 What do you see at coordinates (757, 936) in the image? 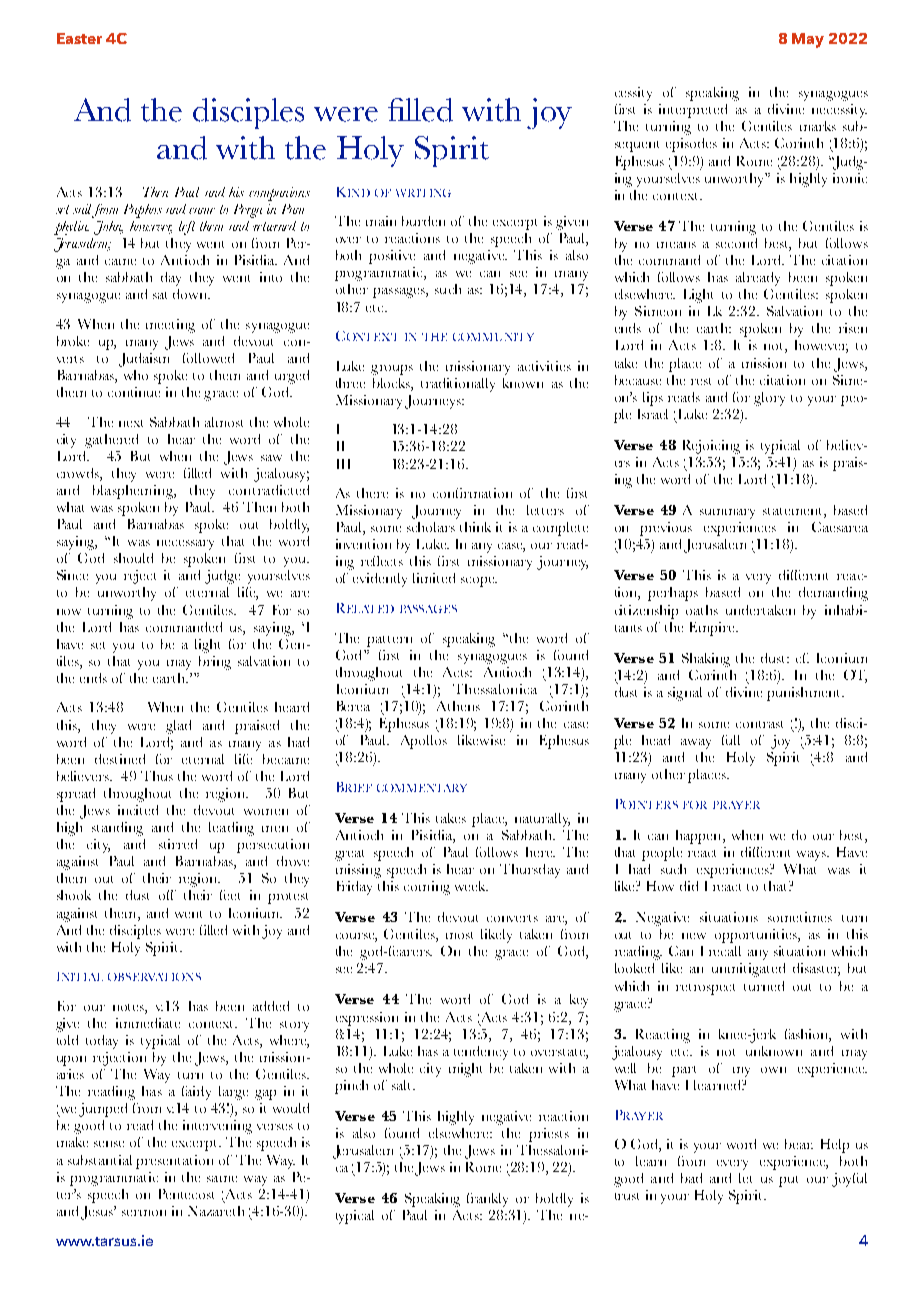
I see `opportunities` at bounding box center [757, 936].
